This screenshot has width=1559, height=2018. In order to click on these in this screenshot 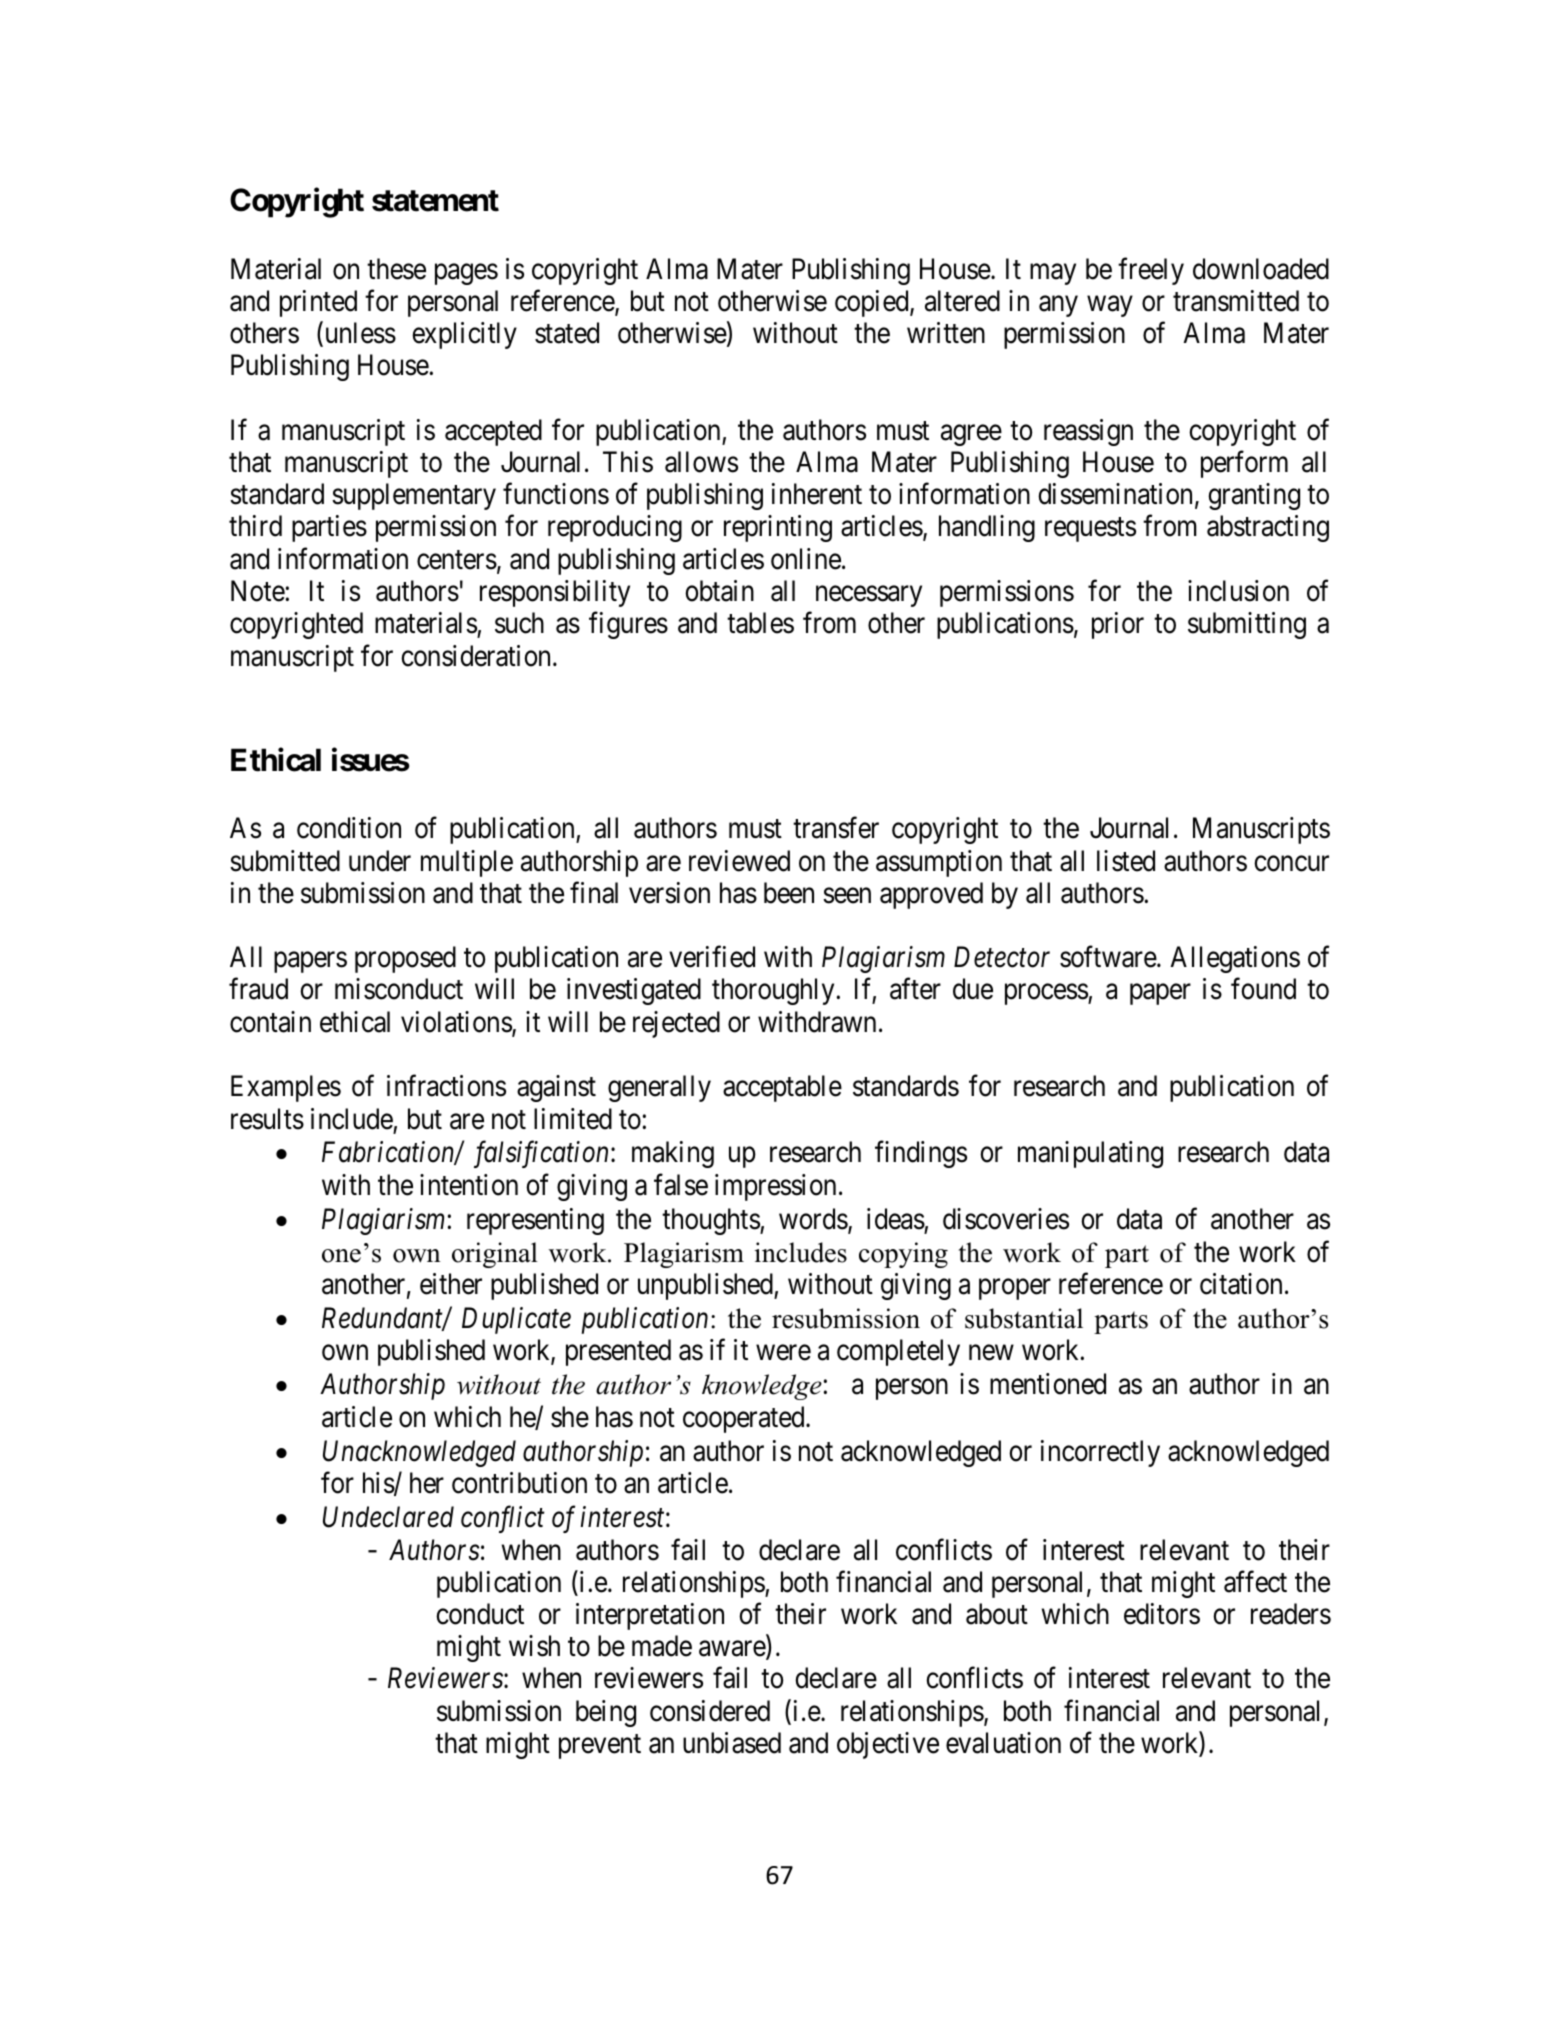, I will do `click(396, 269)`.
